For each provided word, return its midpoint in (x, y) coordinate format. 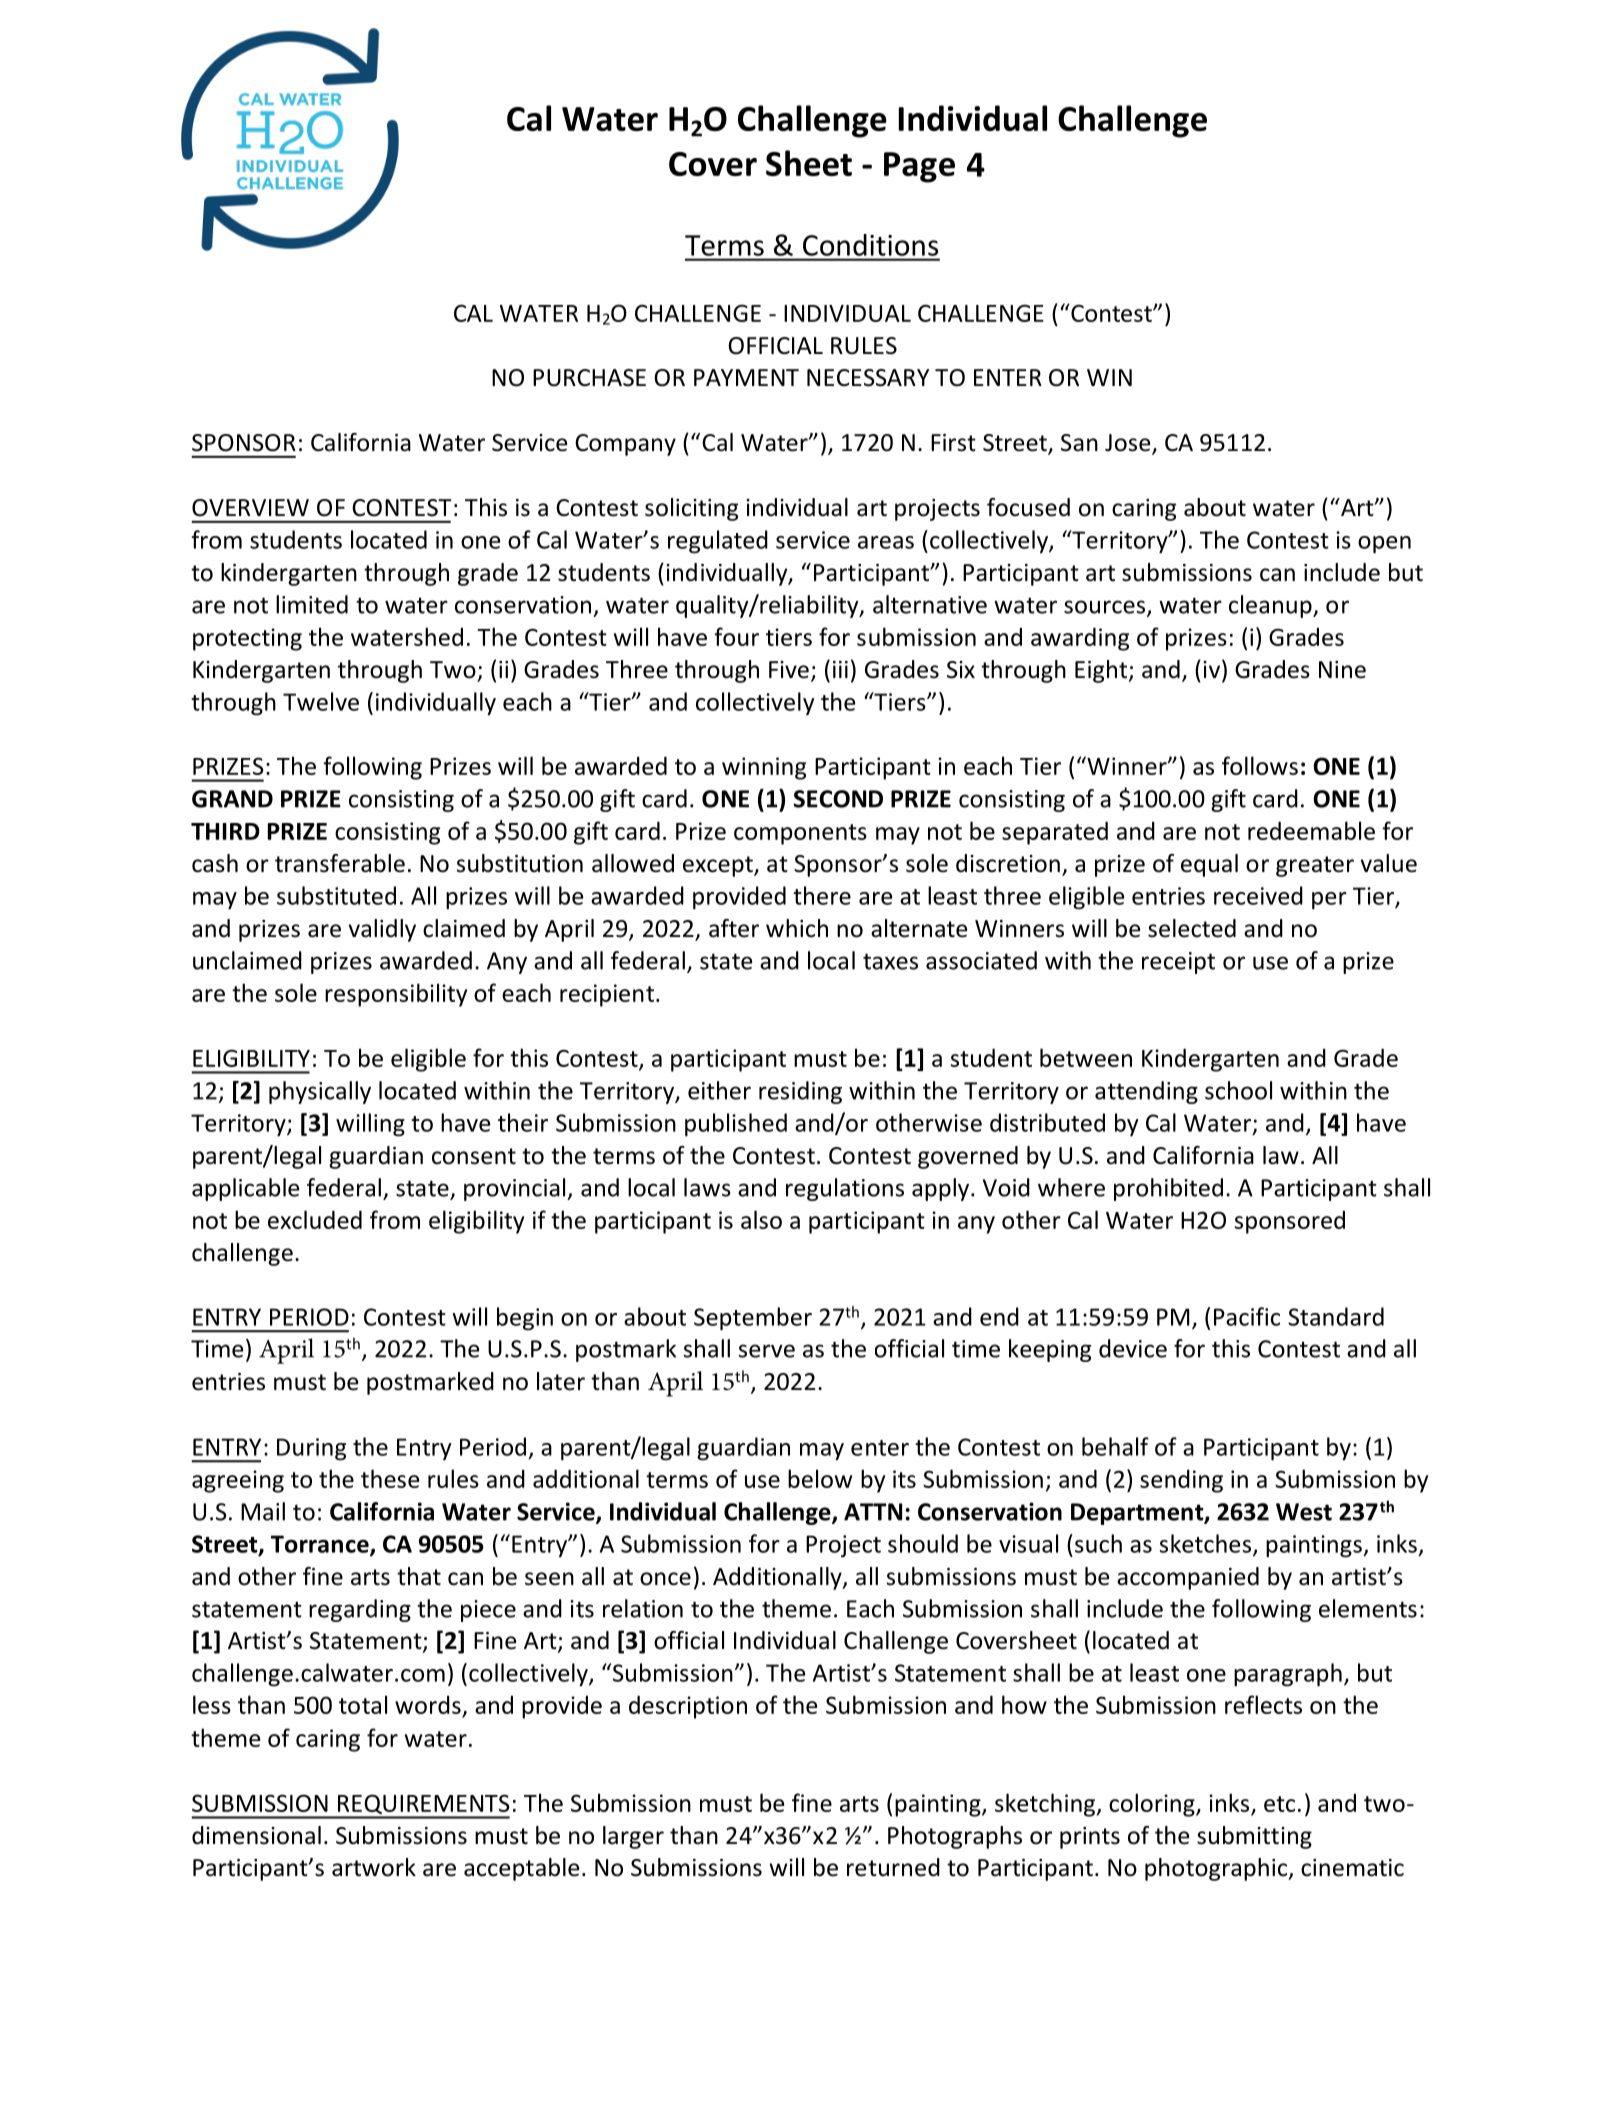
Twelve (321, 701)
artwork (374, 1867)
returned (893, 1867)
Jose (1129, 444)
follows (1260, 765)
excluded (315, 1219)
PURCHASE (589, 378)
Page (919, 167)
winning (764, 768)
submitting (1254, 1837)
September (753, 1319)
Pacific (1247, 1316)
